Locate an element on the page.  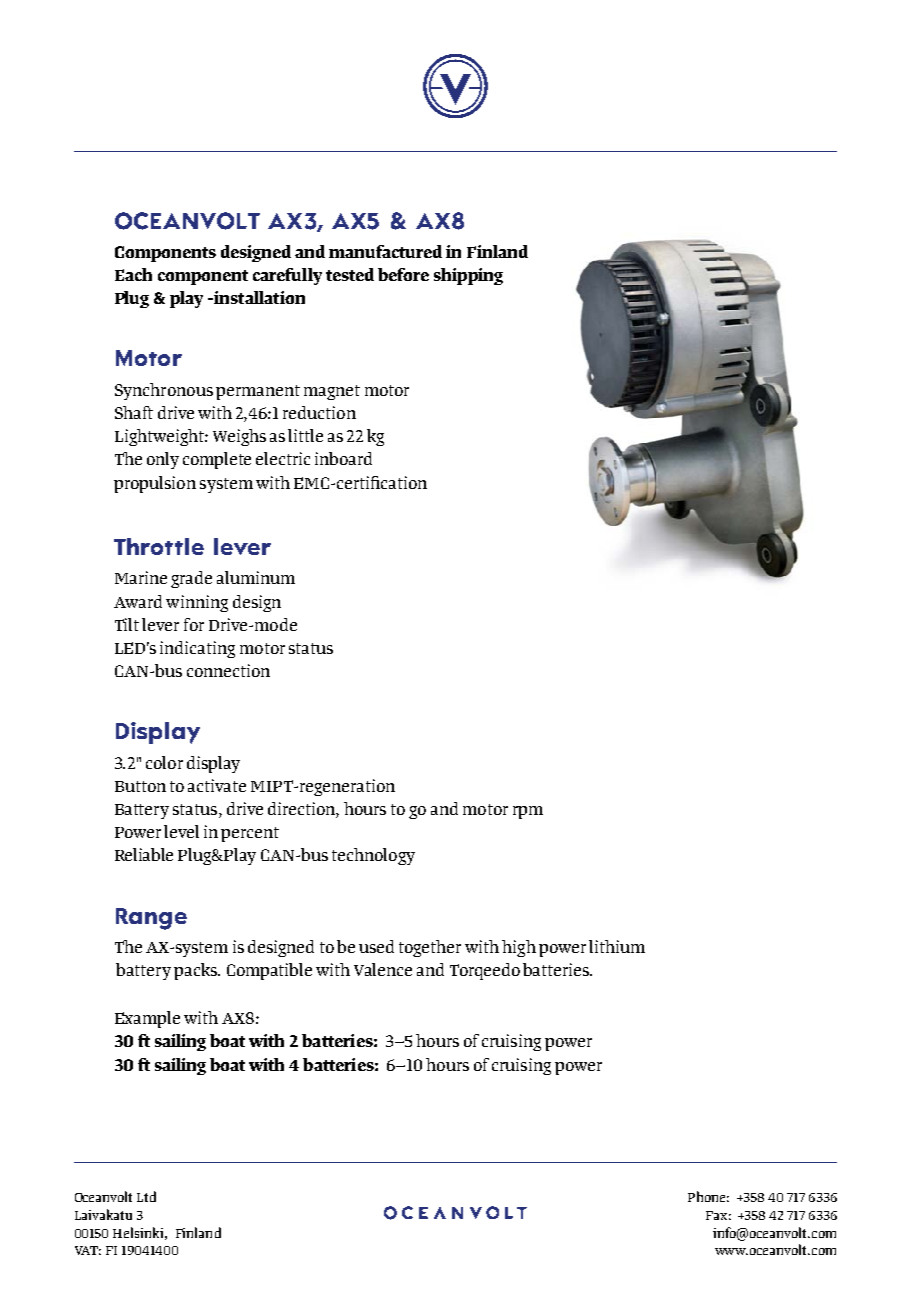
Valence is located at coordinates (383, 969).
